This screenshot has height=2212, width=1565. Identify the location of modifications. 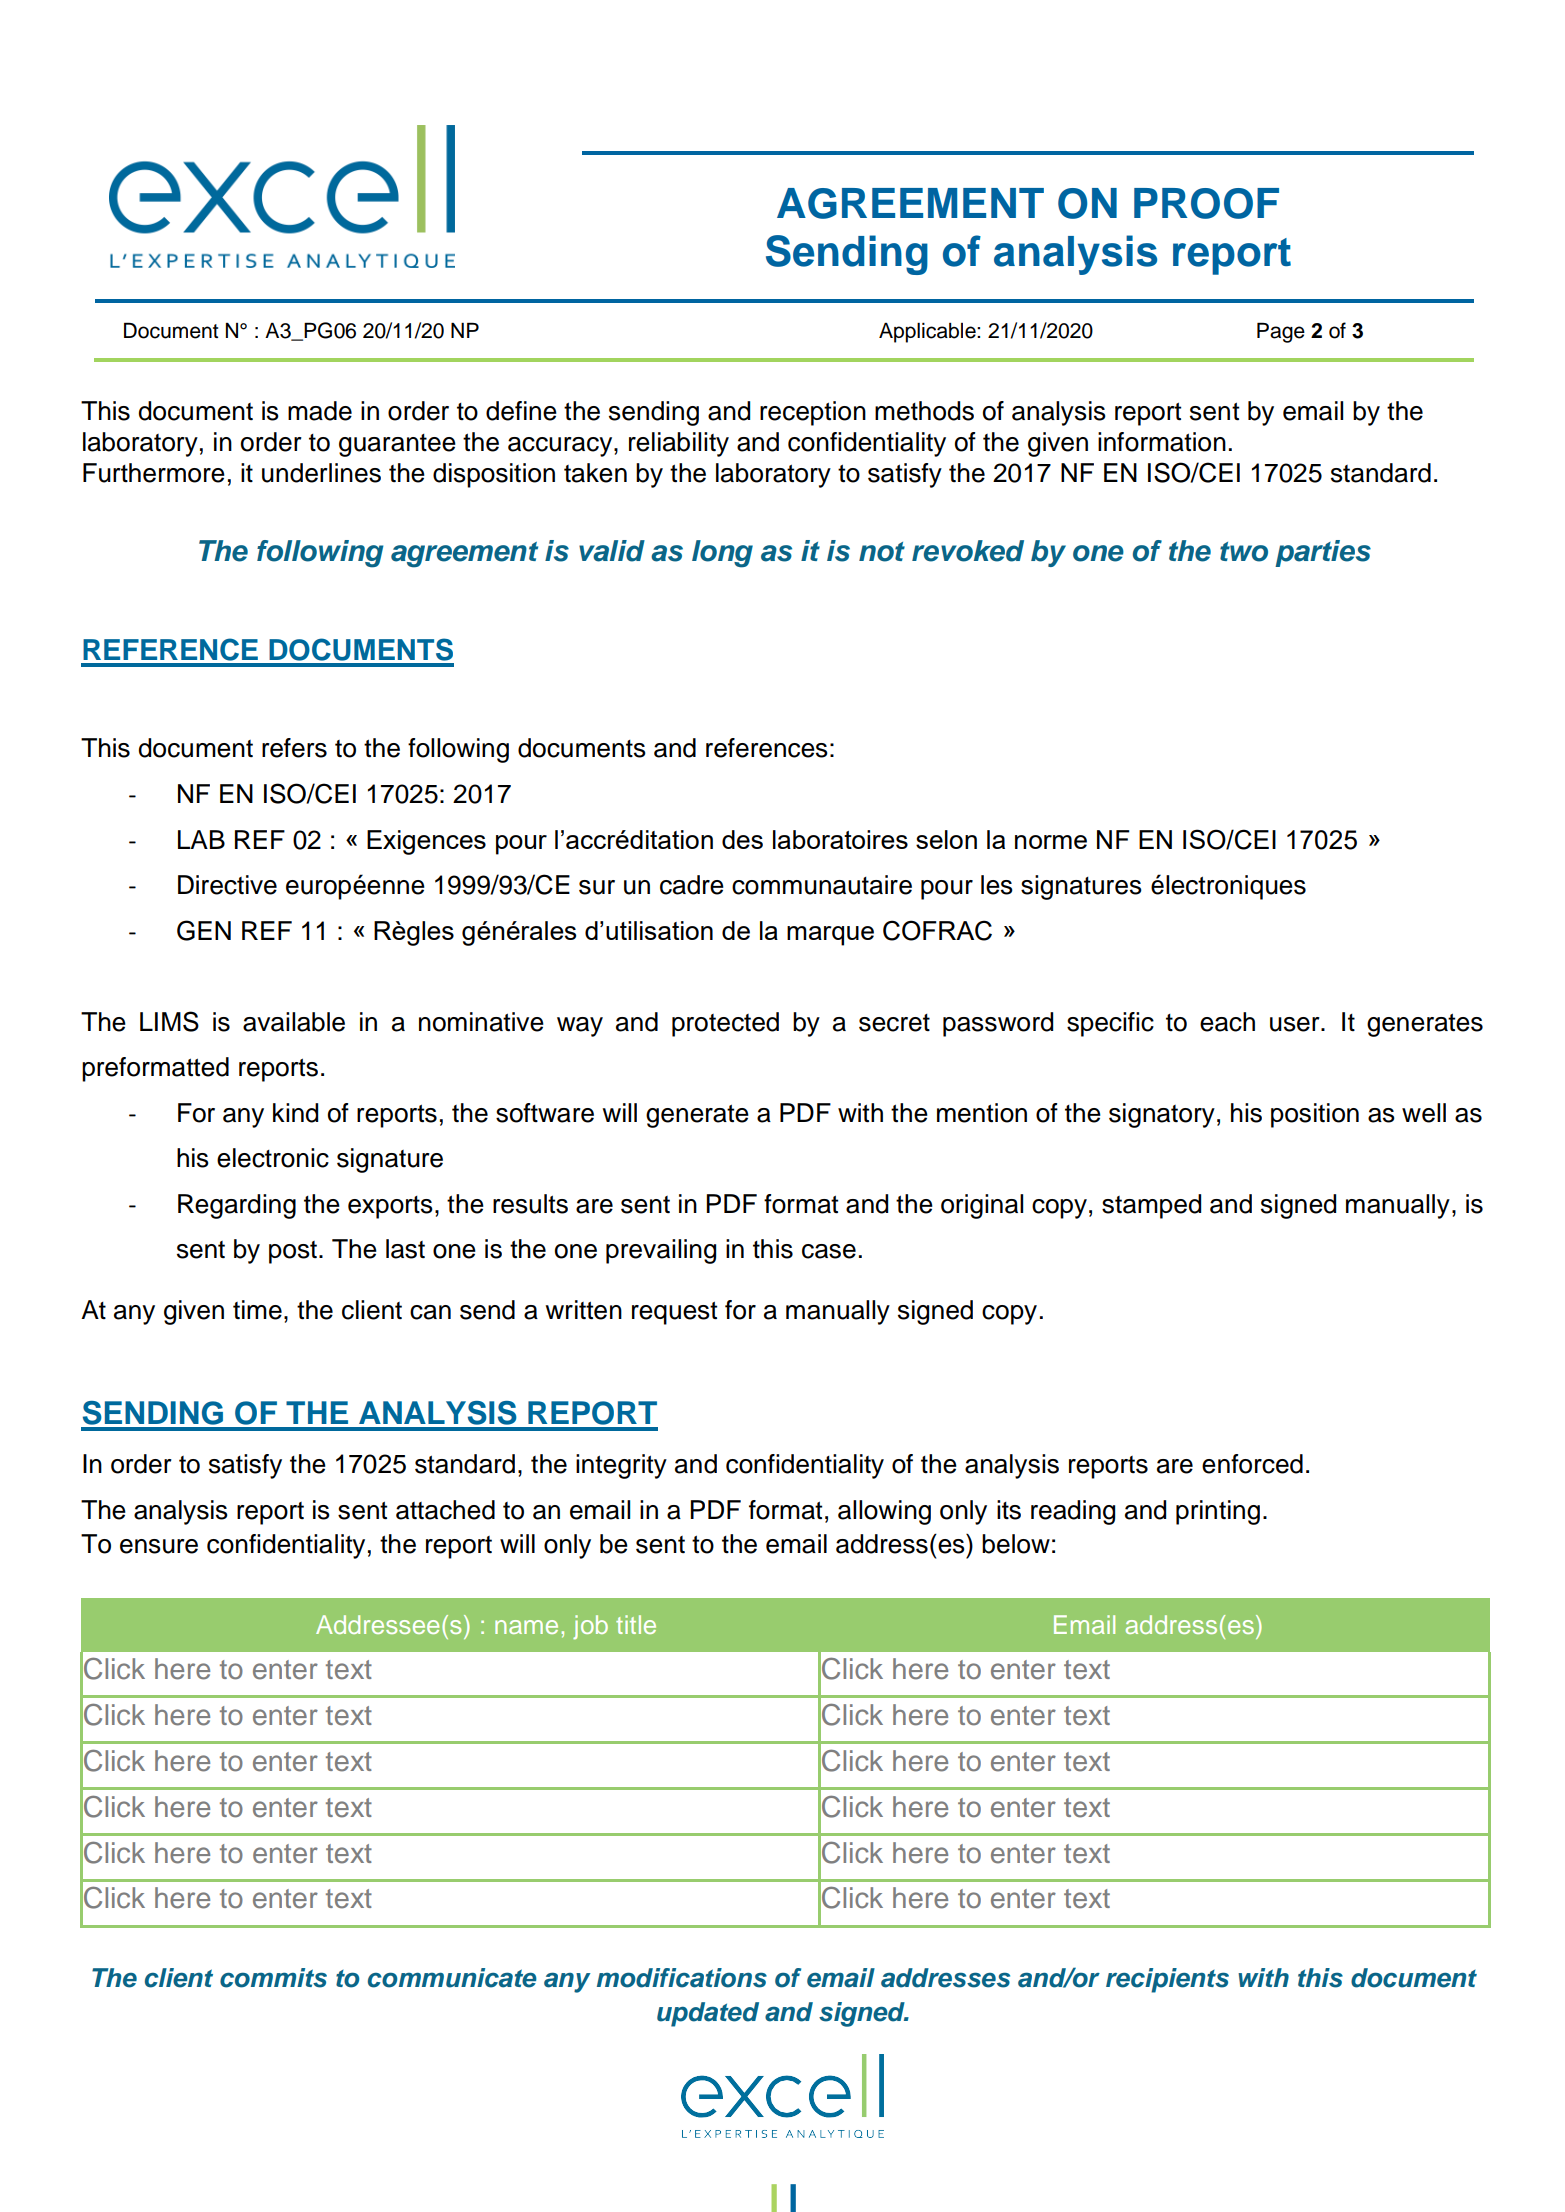
(682, 1978).
